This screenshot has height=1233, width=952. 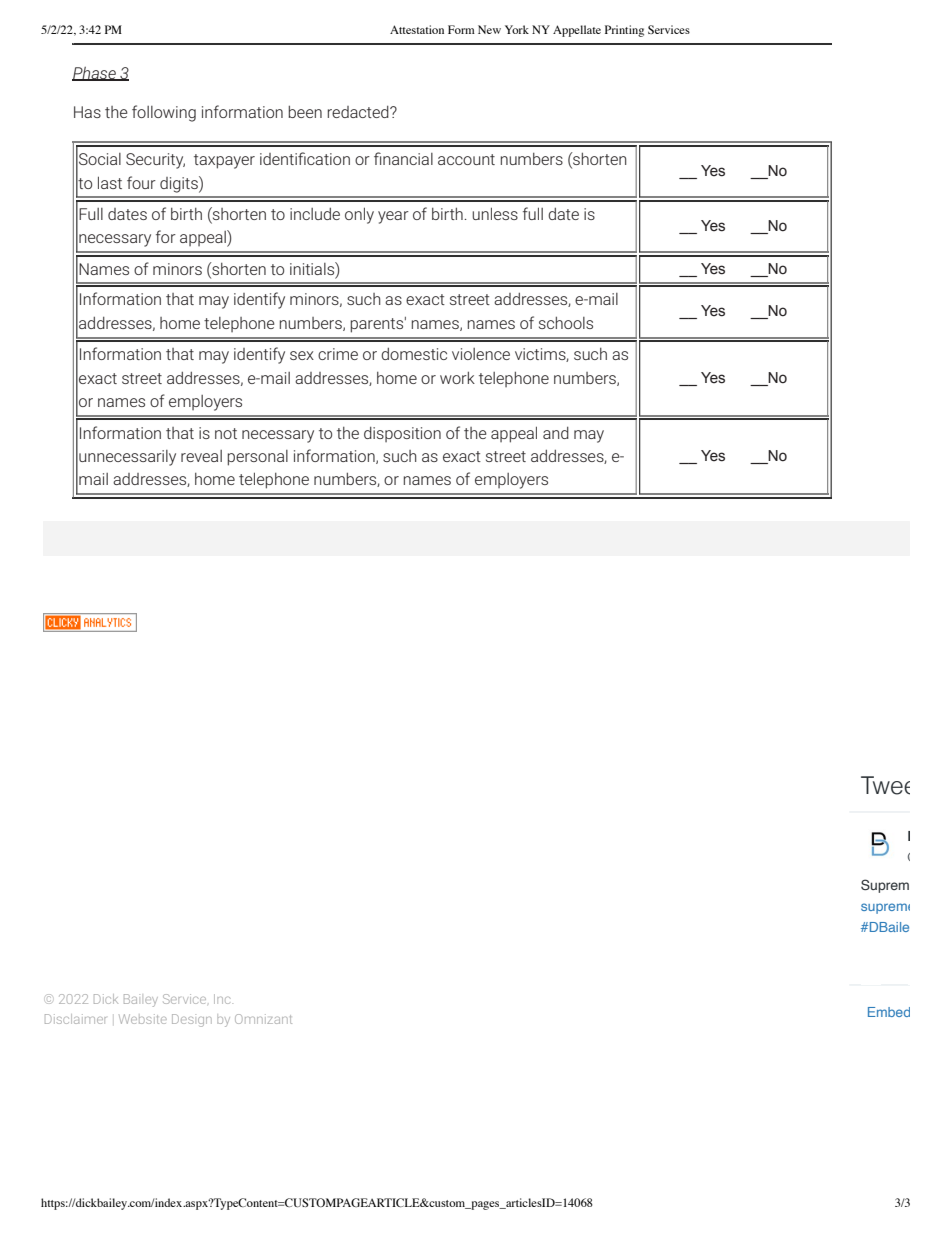 What do you see at coordinates (302, 355) in the screenshot?
I see `sex` at bounding box center [302, 355].
